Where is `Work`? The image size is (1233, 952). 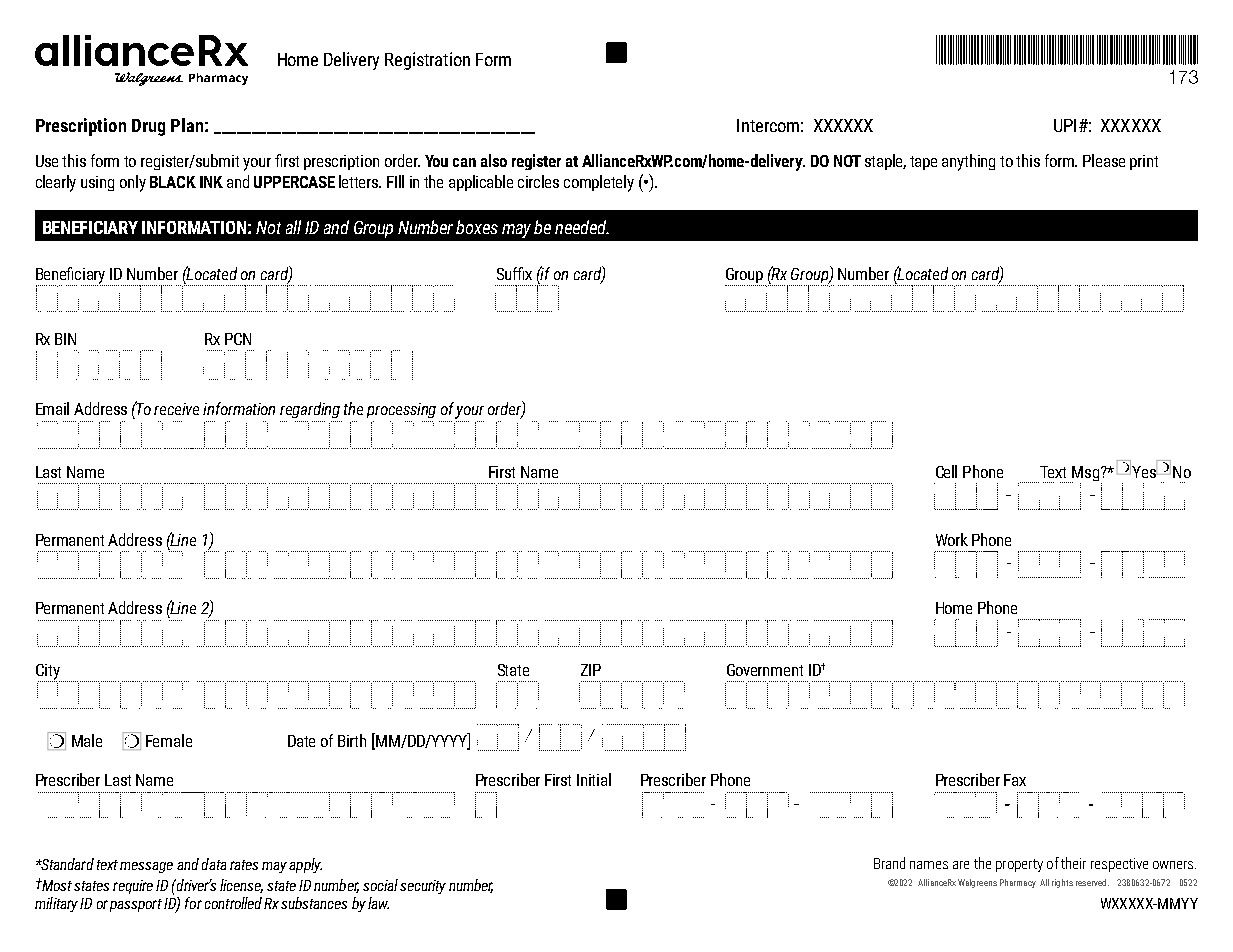 Work is located at coordinates (952, 539).
